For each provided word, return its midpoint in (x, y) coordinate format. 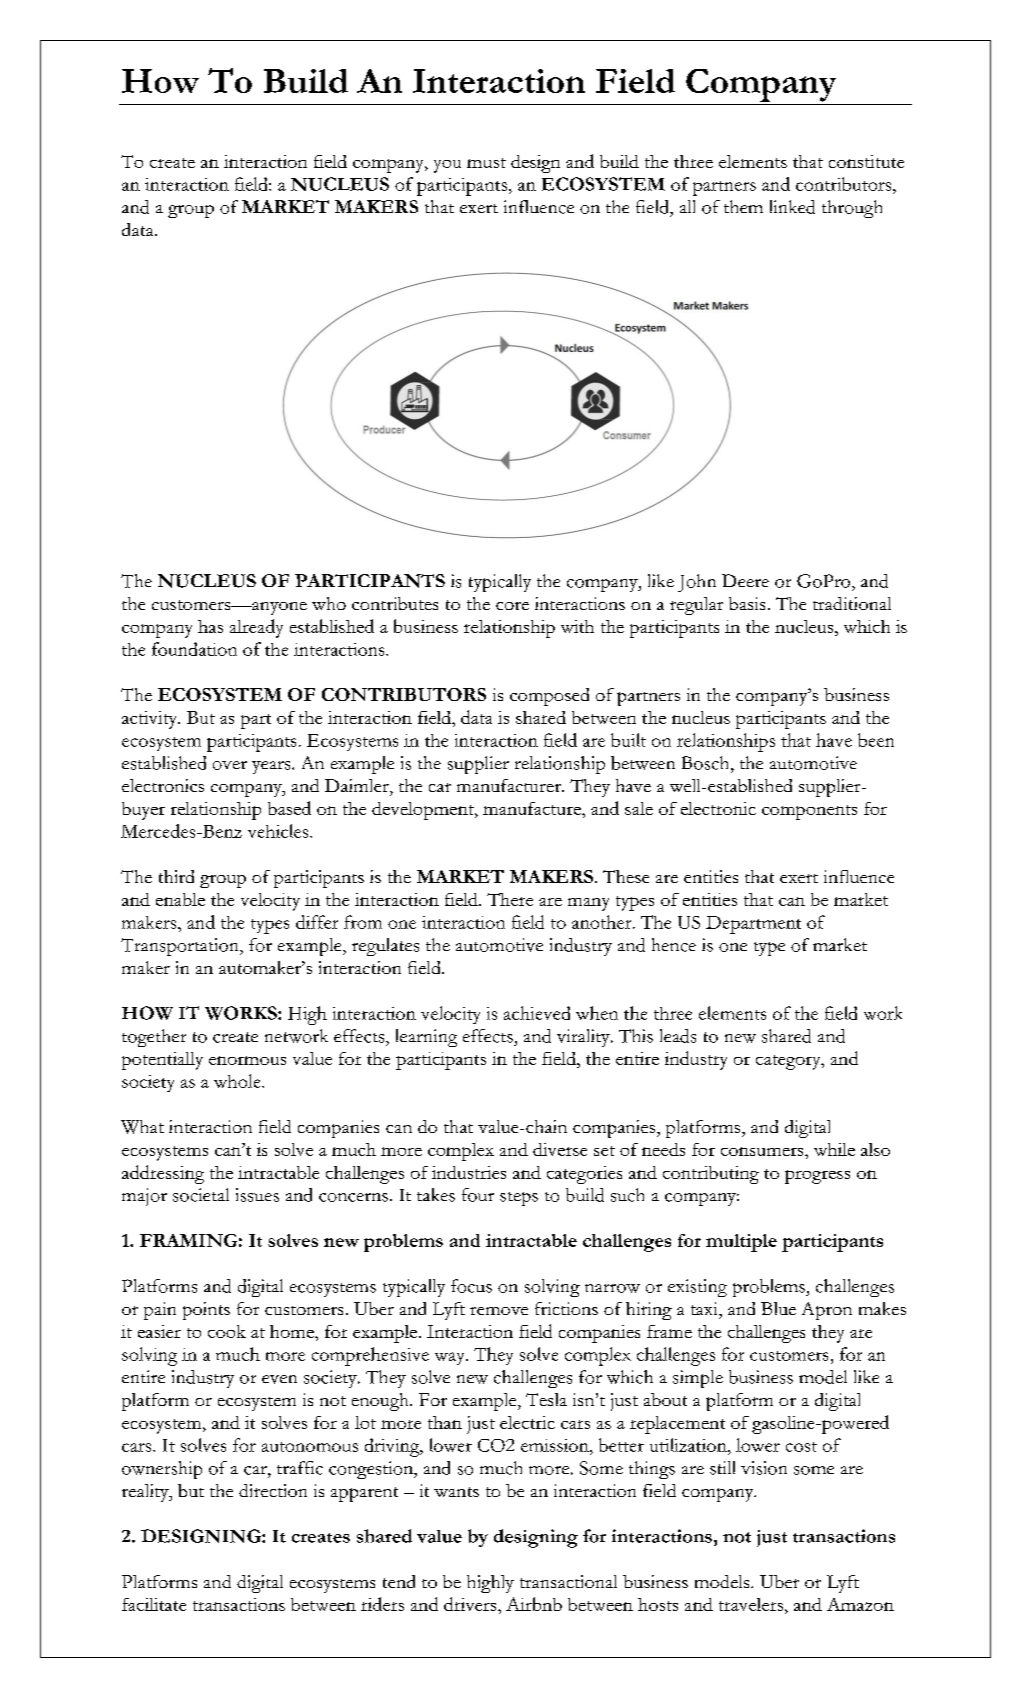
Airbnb (534, 1604)
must (486, 163)
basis (747, 603)
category (789, 1062)
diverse (560, 1149)
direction (273, 1490)
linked (792, 207)
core (512, 606)
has (210, 626)
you (447, 166)
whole (238, 1081)
